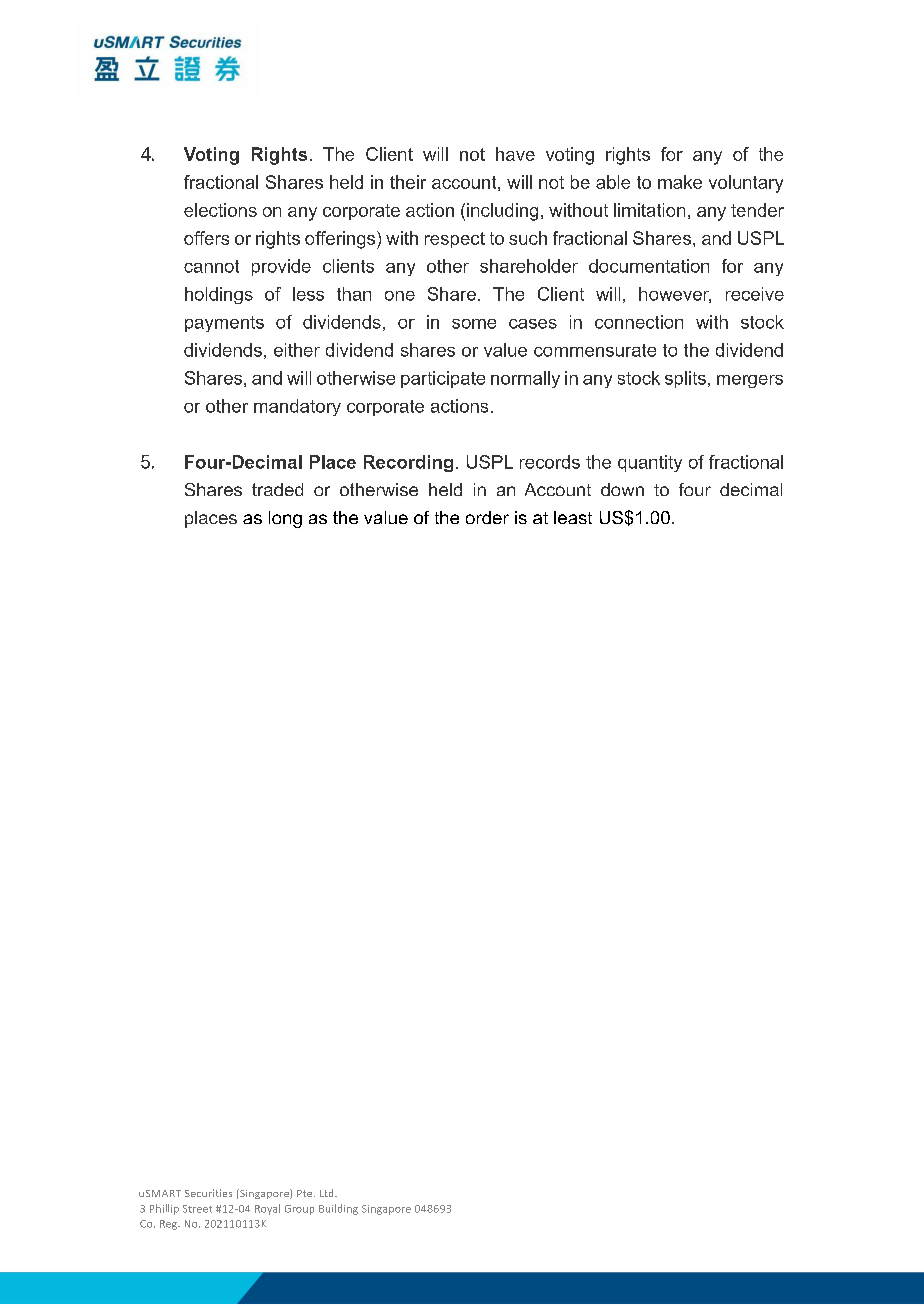 This screenshot has height=1308, width=924. I want to click on Royal, so click(267, 1209).
